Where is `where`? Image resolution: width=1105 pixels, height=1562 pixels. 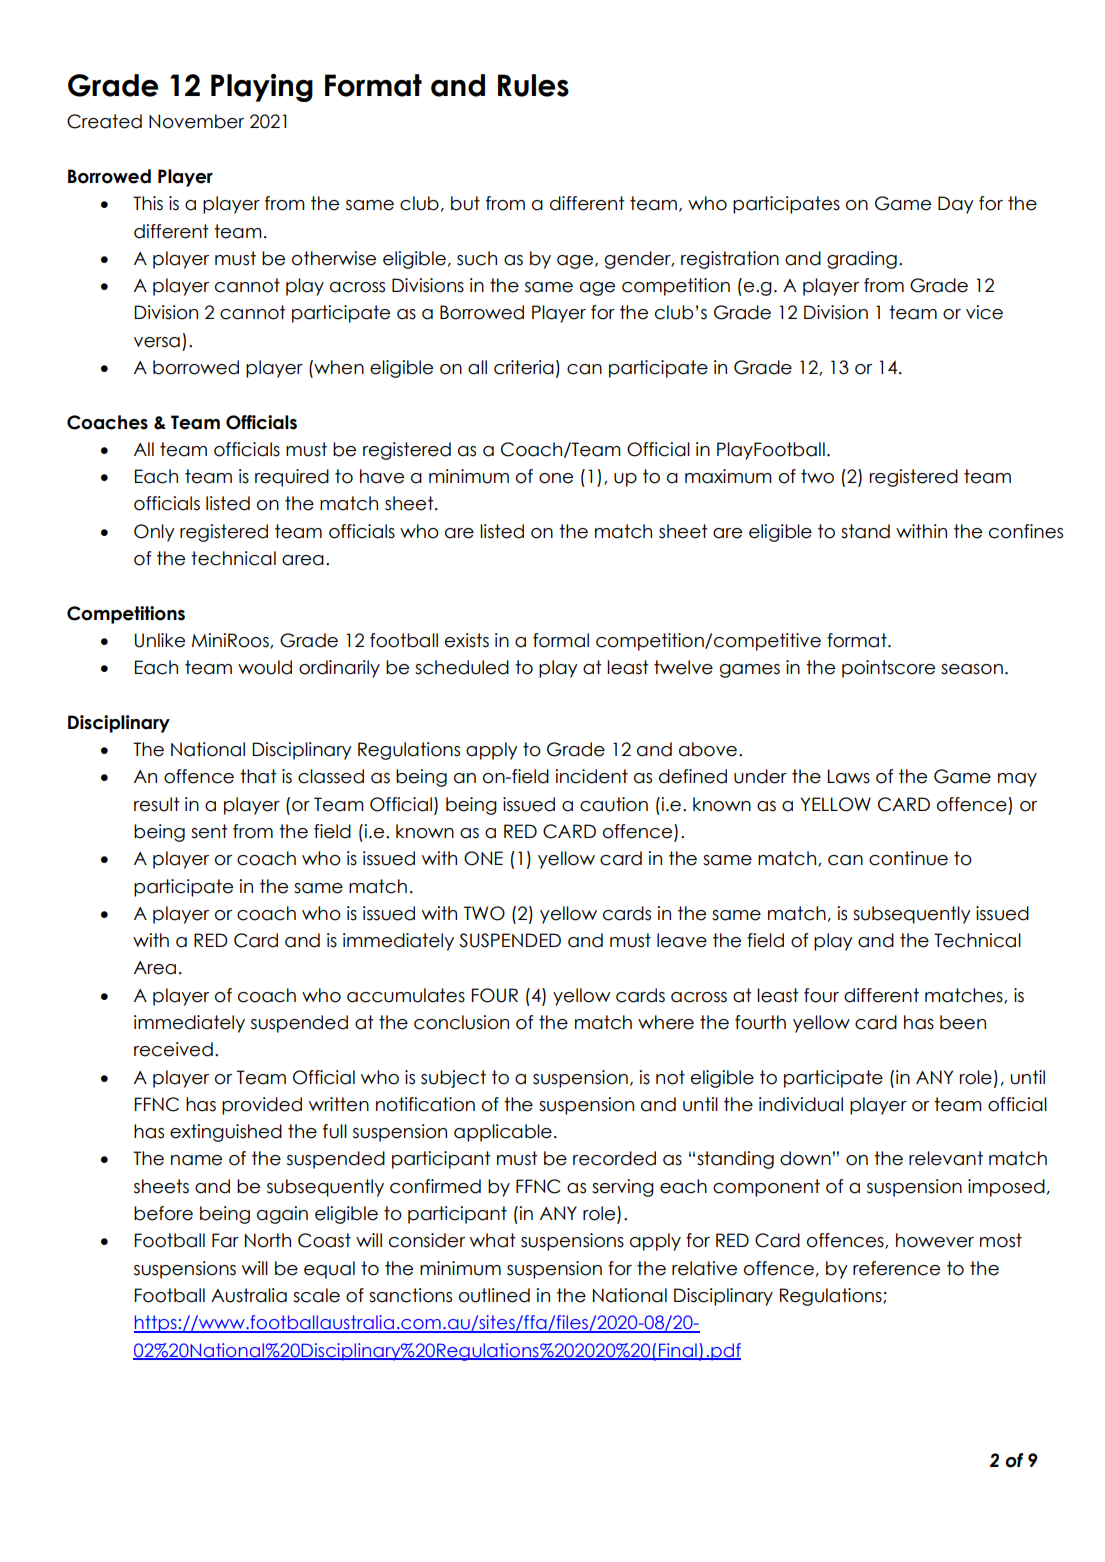
where is located at coordinates (666, 1022).
